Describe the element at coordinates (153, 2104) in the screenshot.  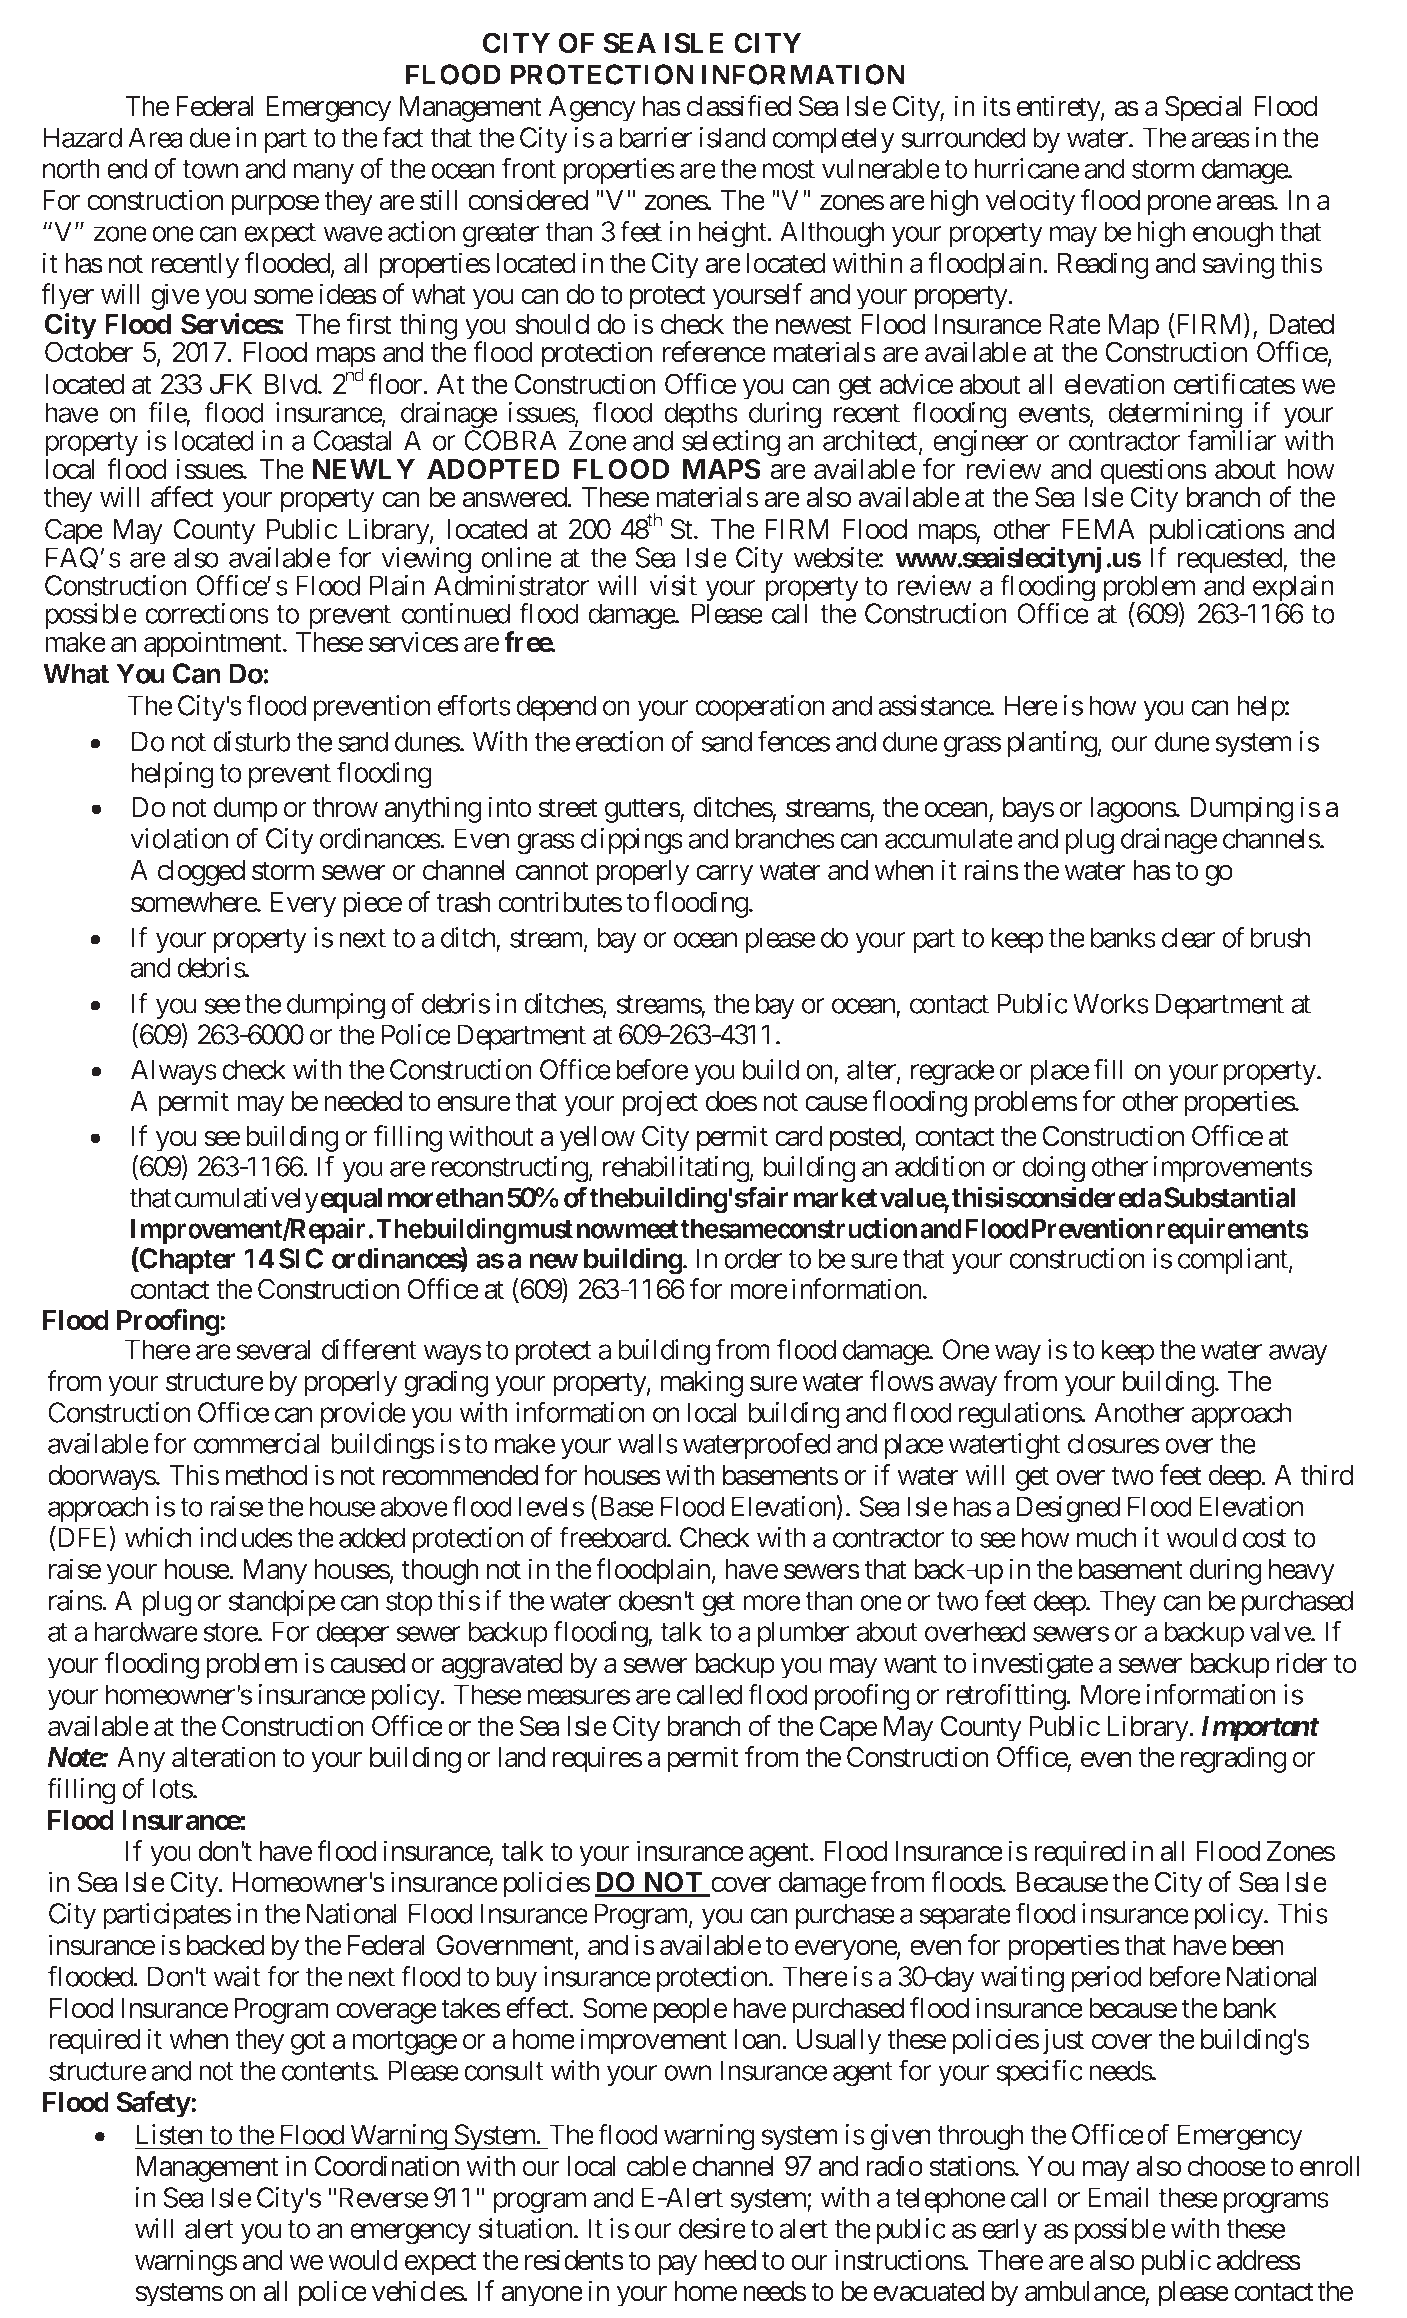
I see `Safety` at that location.
